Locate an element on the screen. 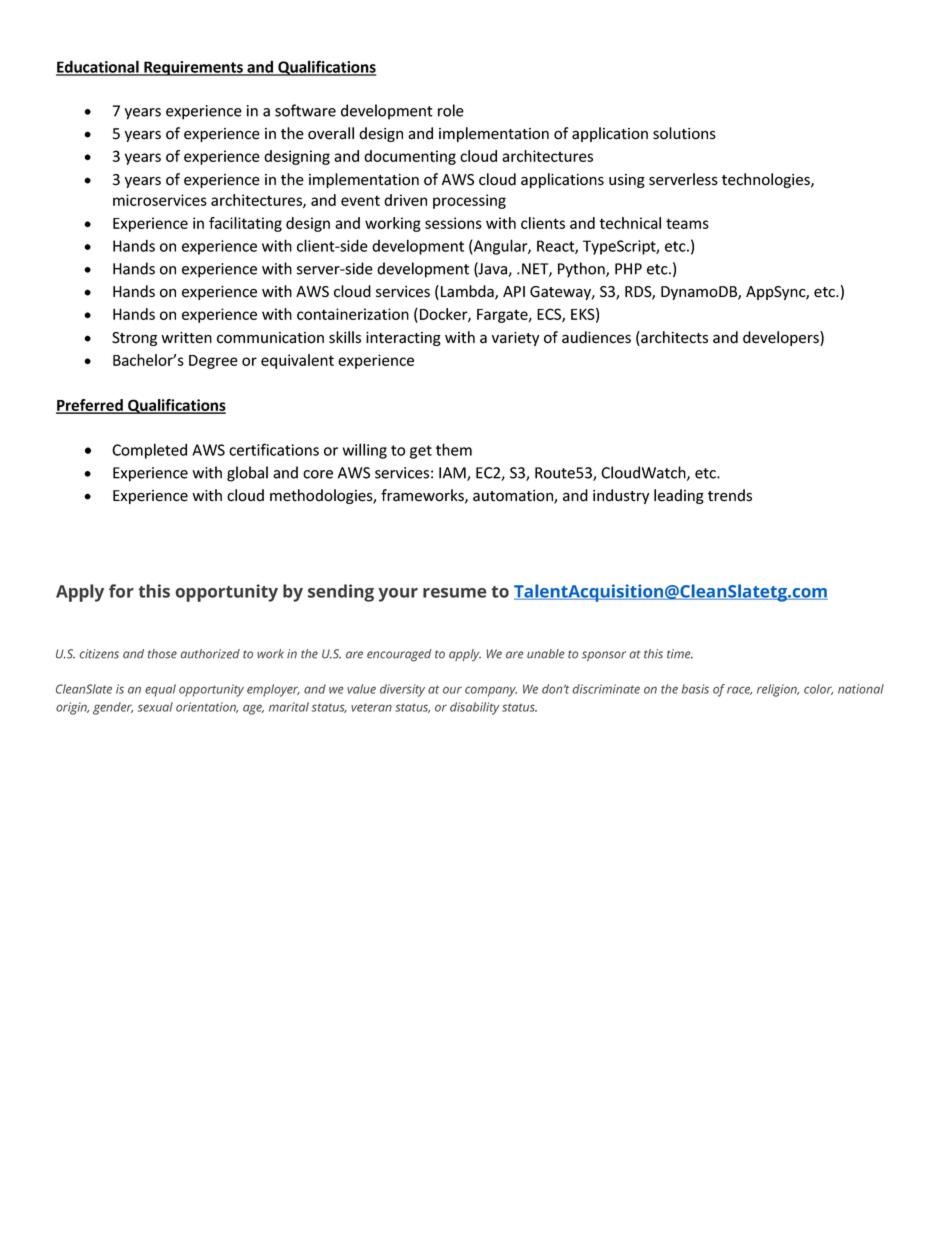 The width and height of the screenshot is (952, 1233). solutions is located at coordinates (684, 133).
